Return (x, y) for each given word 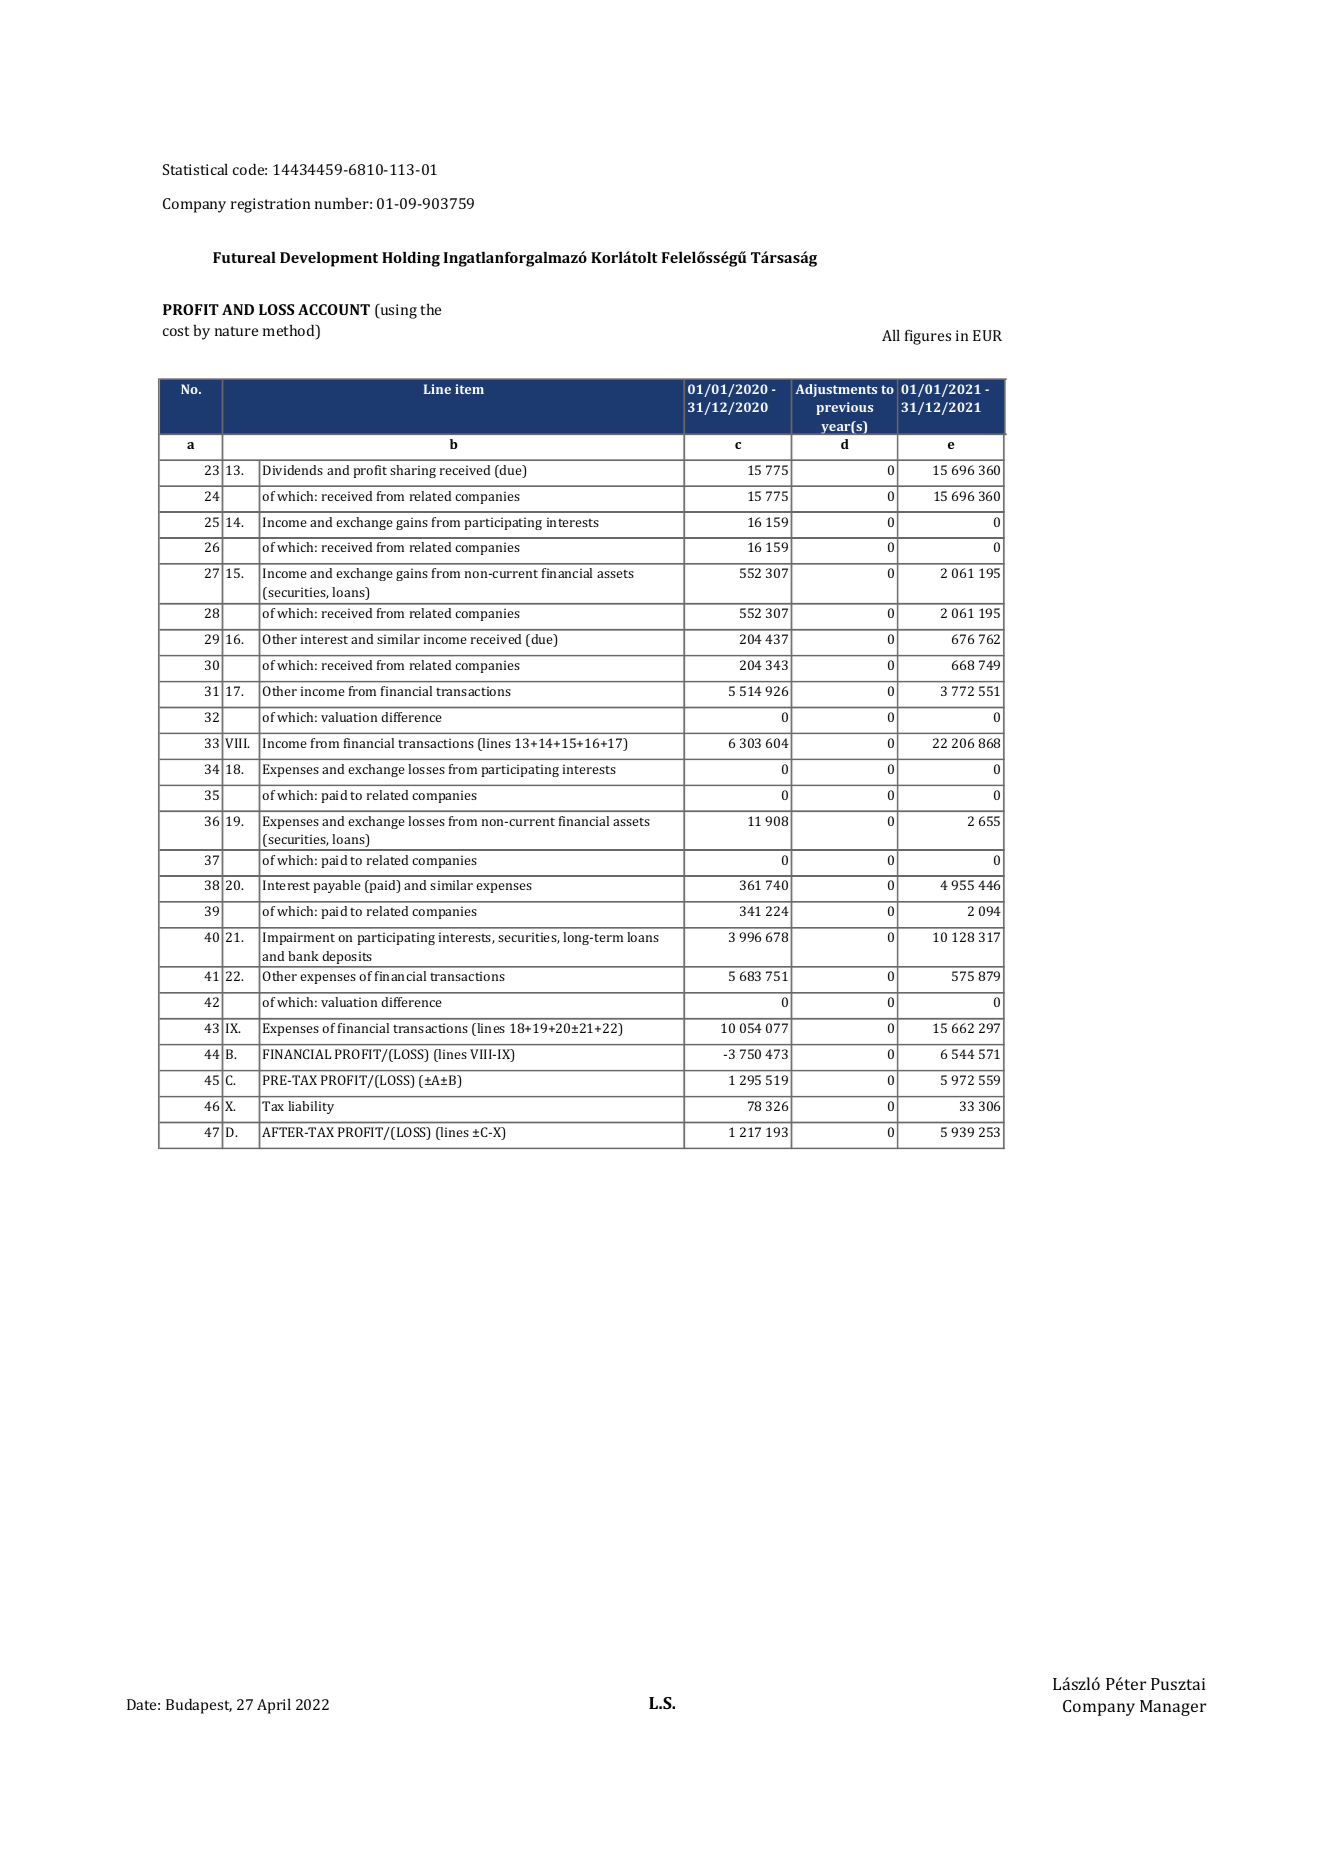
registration (270, 205)
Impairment (299, 938)
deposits (347, 959)
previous (844, 408)
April (274, 1706)
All (891, 335)
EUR (987, 335)
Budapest (199, 1706)
